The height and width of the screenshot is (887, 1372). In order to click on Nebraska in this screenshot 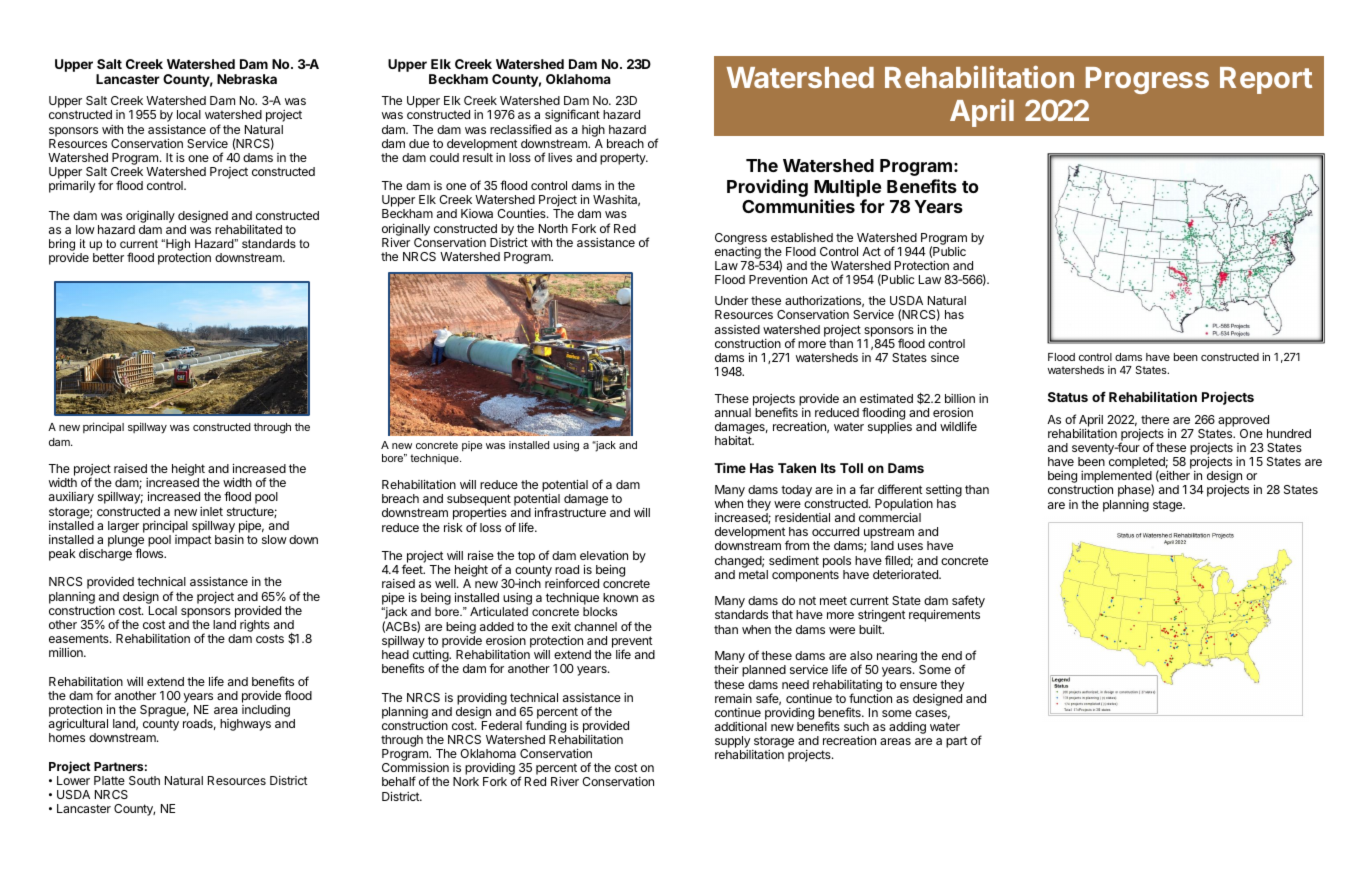, I will do `click(247, 79)`.
